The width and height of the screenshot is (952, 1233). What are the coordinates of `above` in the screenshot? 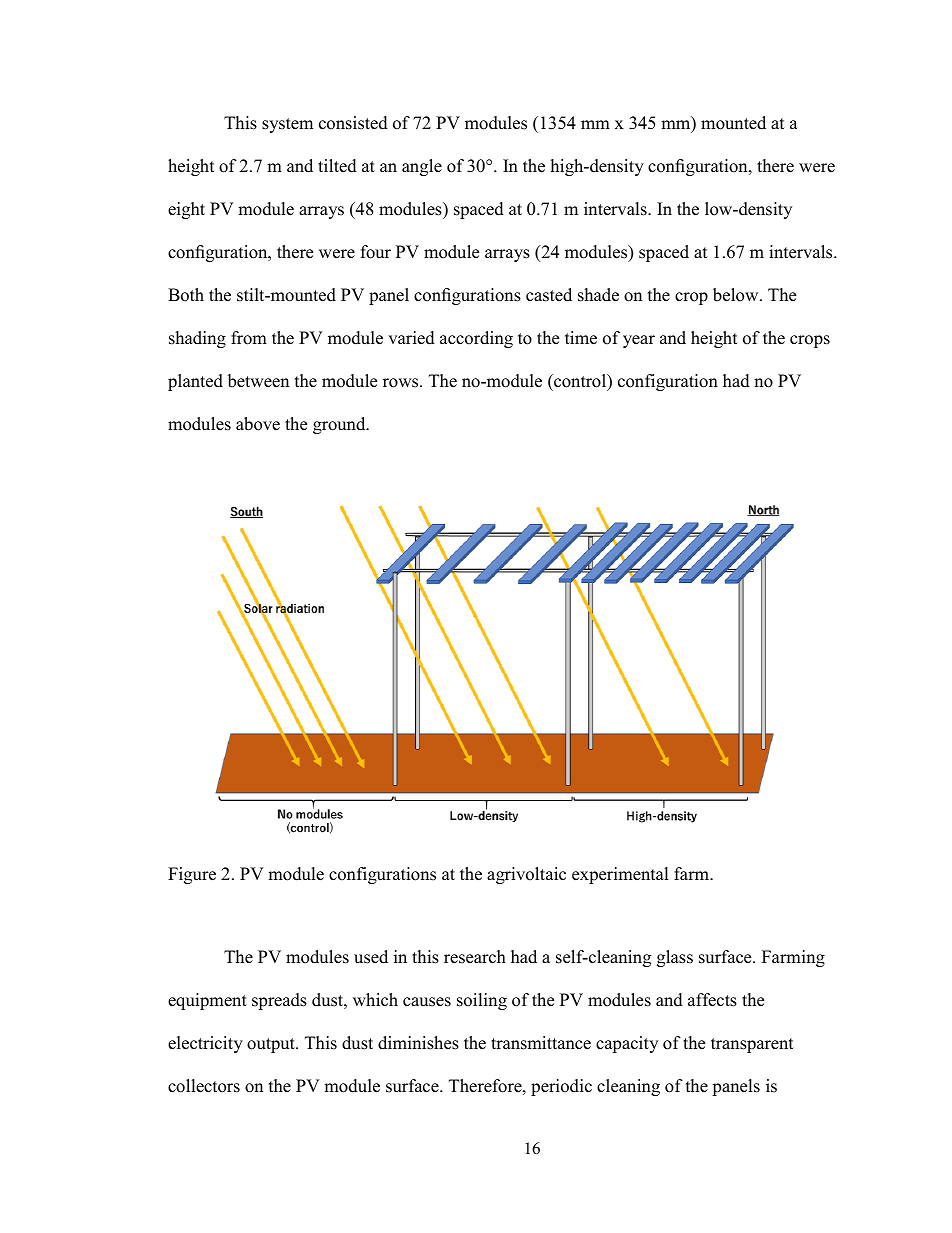 It's located at (258, 424).
